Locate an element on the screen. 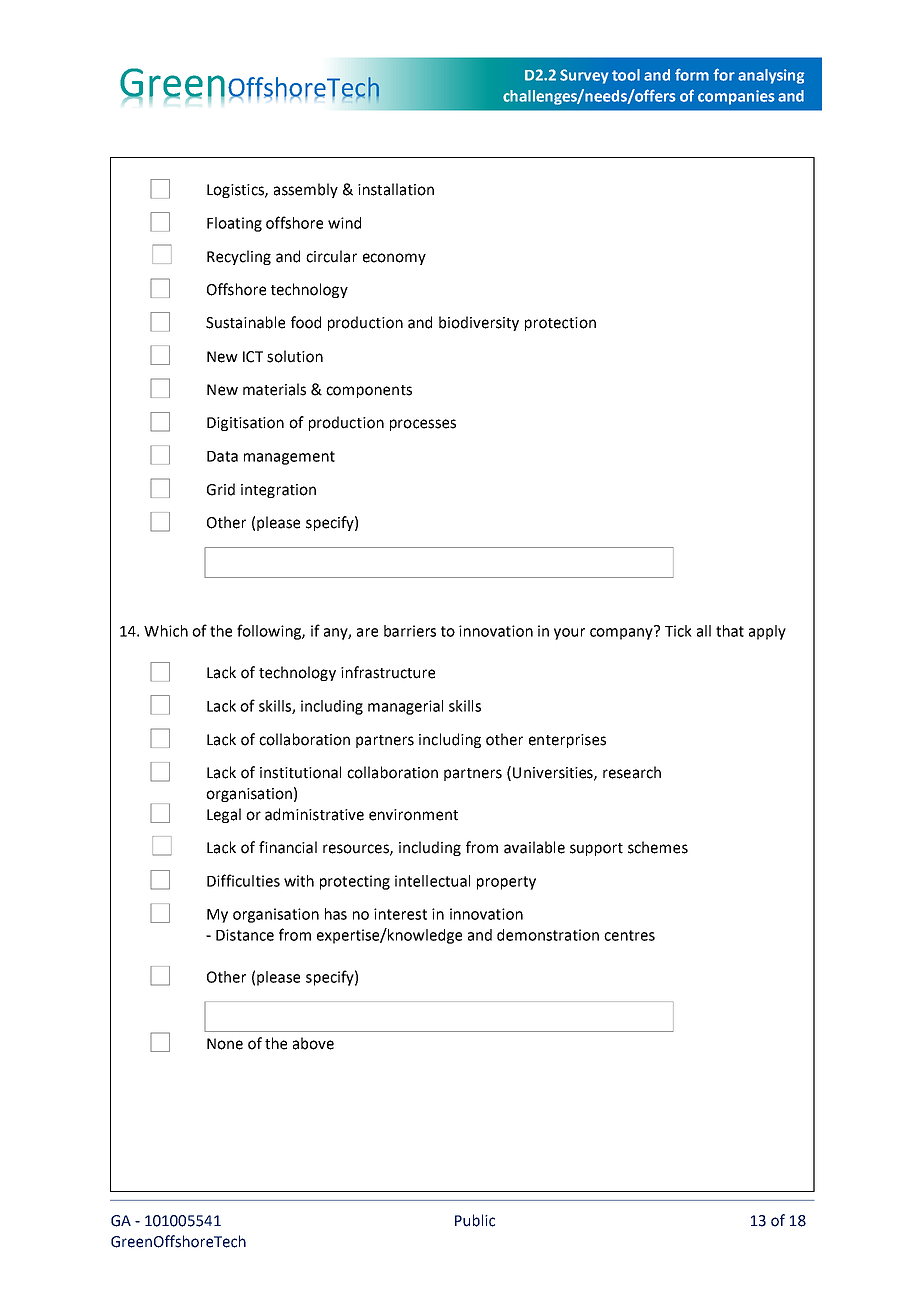  property is located at coordinates (506, 883).
